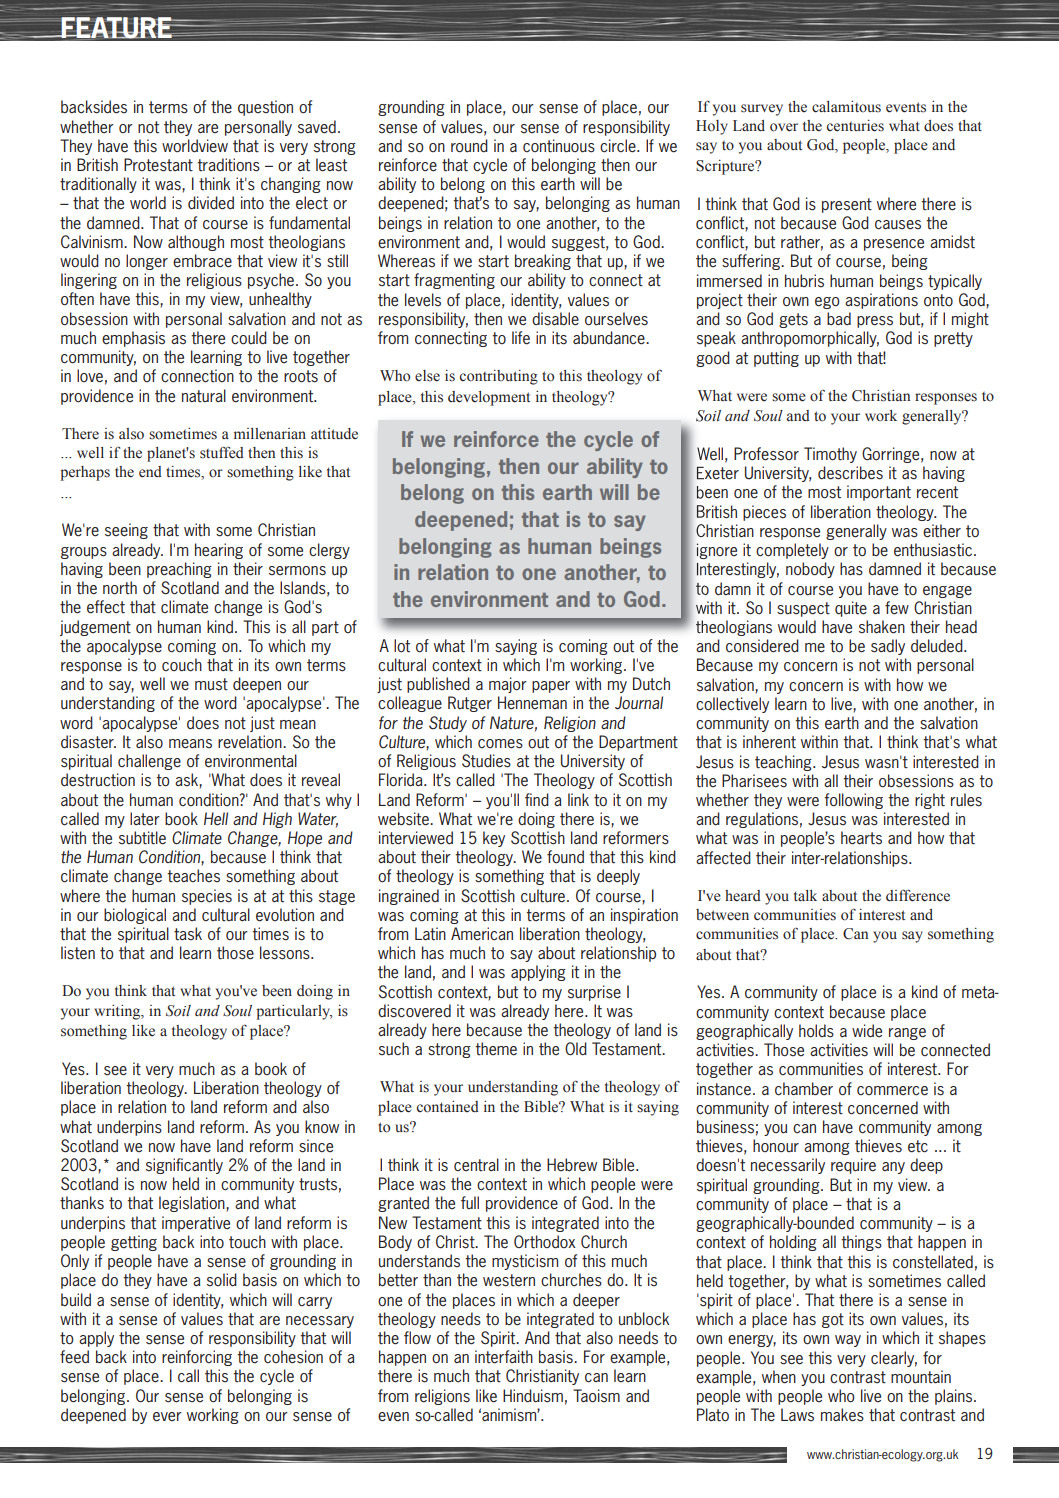  I want to click on Protestant, so click(158, 165).
